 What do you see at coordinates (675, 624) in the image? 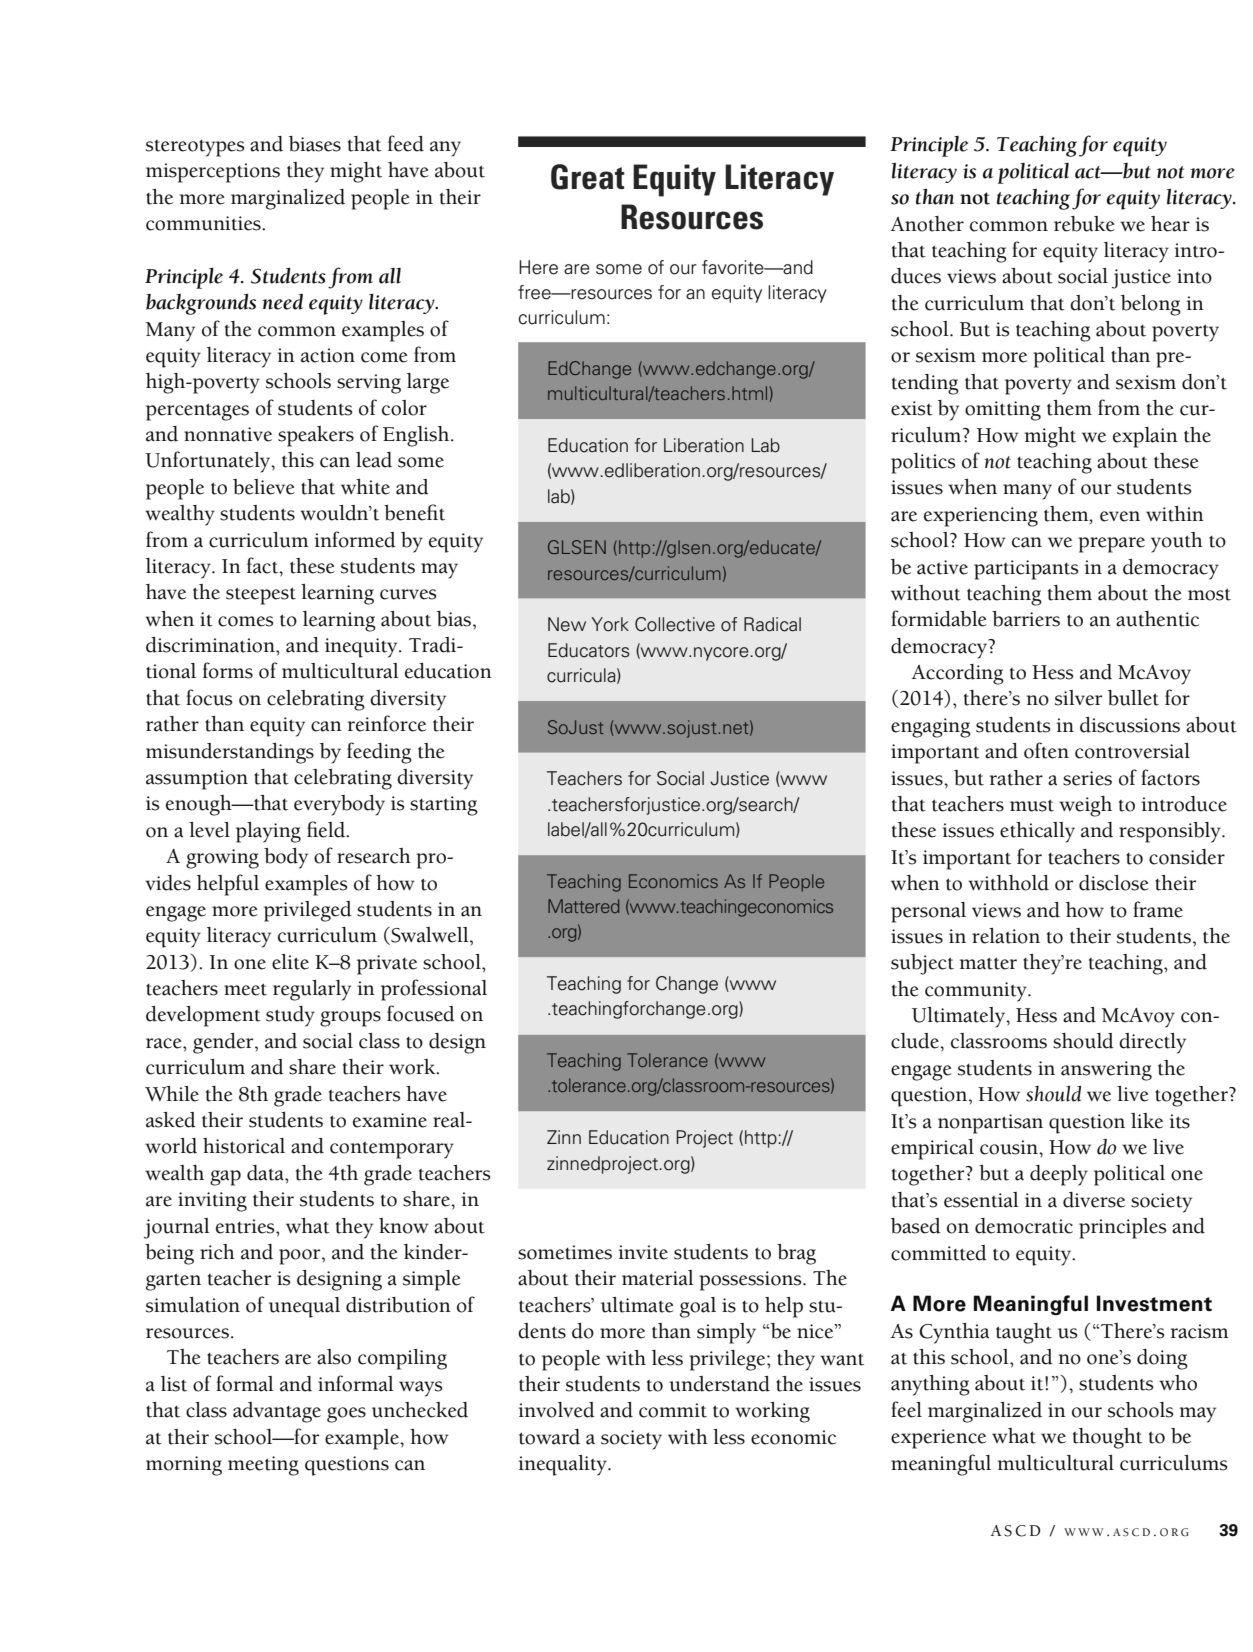
I see `Collective` at bounding box center [675, 624].
